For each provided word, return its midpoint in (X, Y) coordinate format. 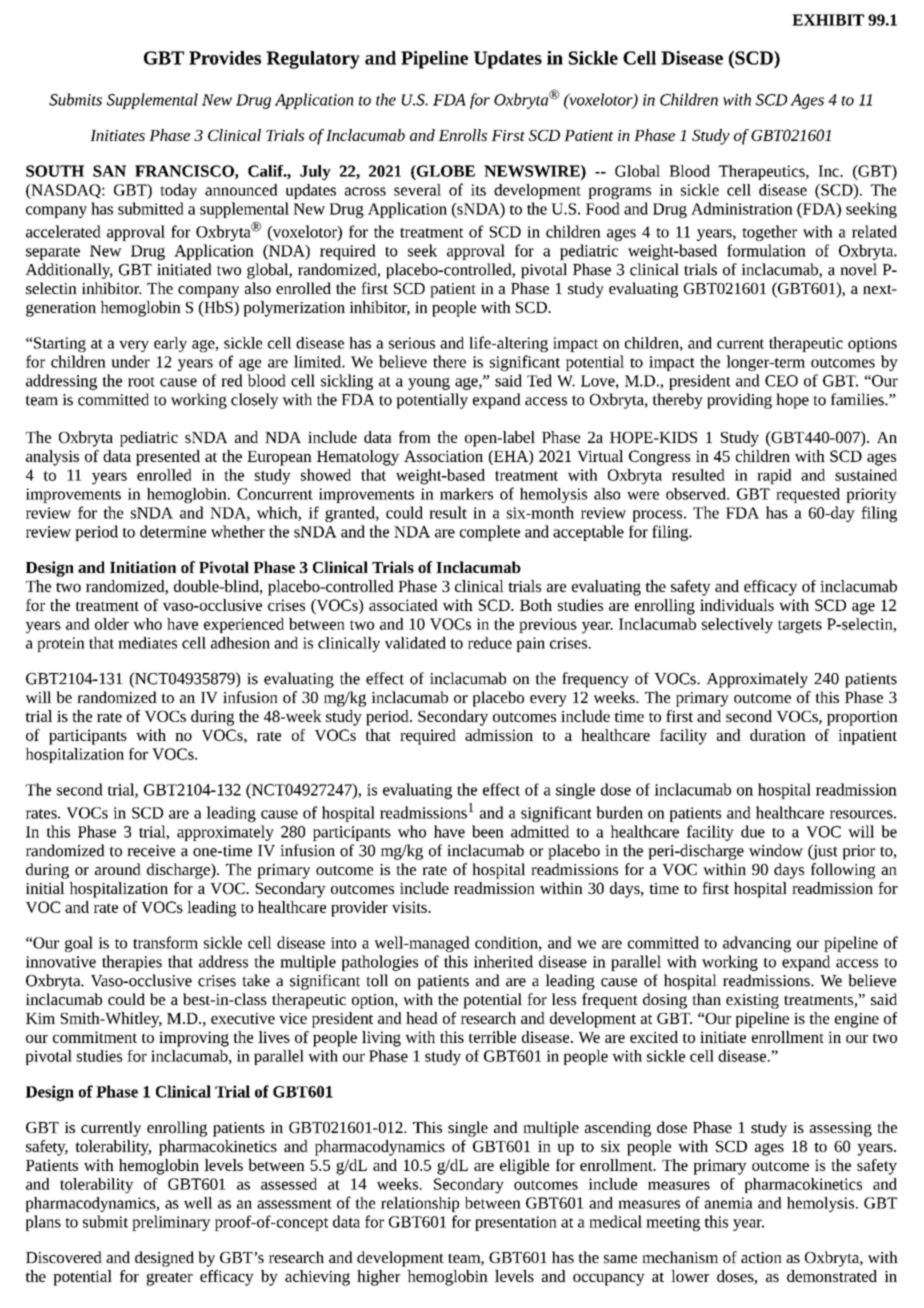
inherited (503, 961)
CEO (781, 381)
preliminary (171, 1223)
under (130, 361)
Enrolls (462, 135)
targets (800, 627)
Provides (225, 58)
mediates (147, 643)
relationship (420, 1204)
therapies (132, 963)
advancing (757, 944)
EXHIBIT (828, 20)
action (761, 1257)
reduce (490, 643)
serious (412, 343)
